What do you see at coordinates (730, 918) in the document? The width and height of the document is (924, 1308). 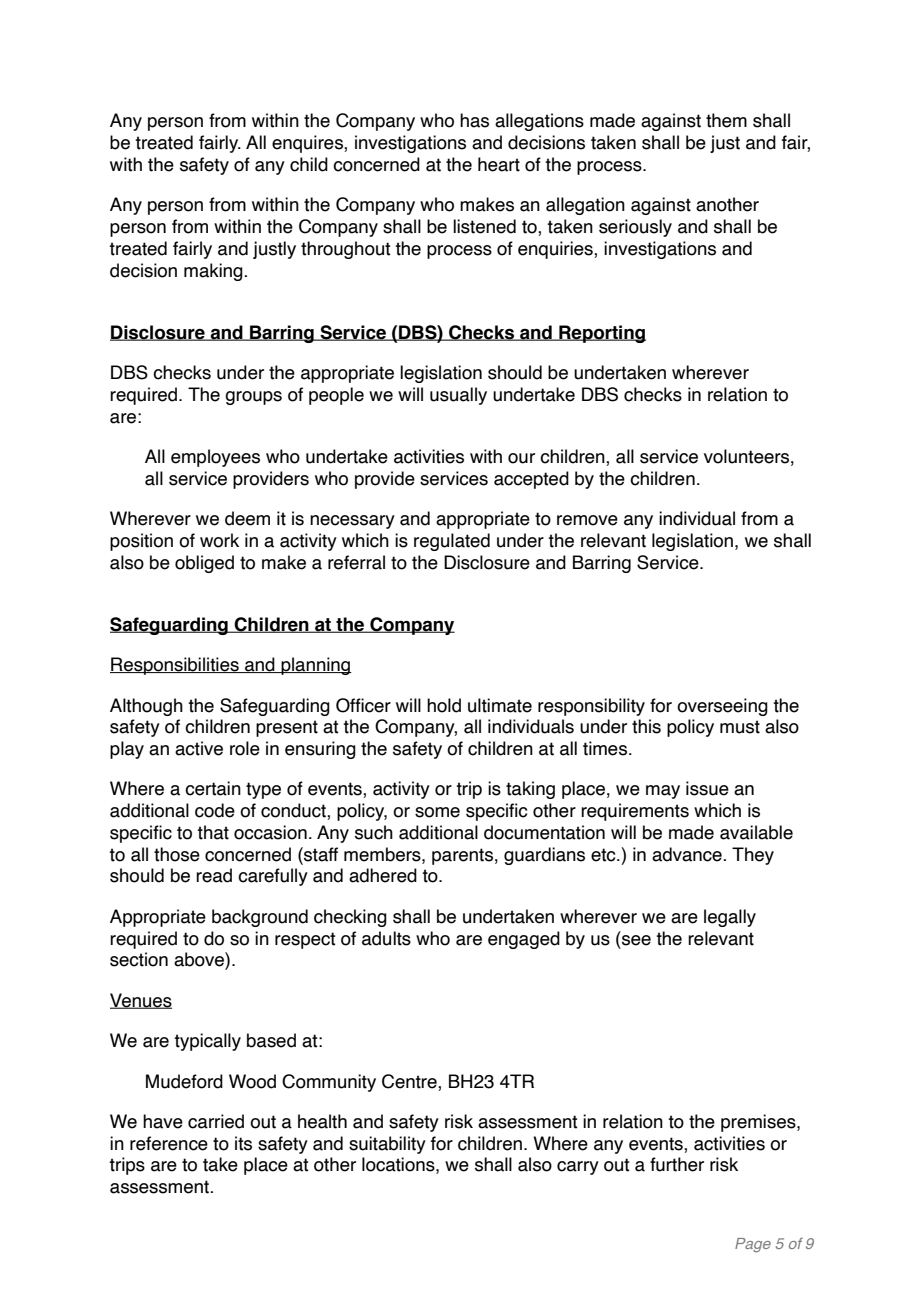 I see `legally` at bounding box center [730, 918].
